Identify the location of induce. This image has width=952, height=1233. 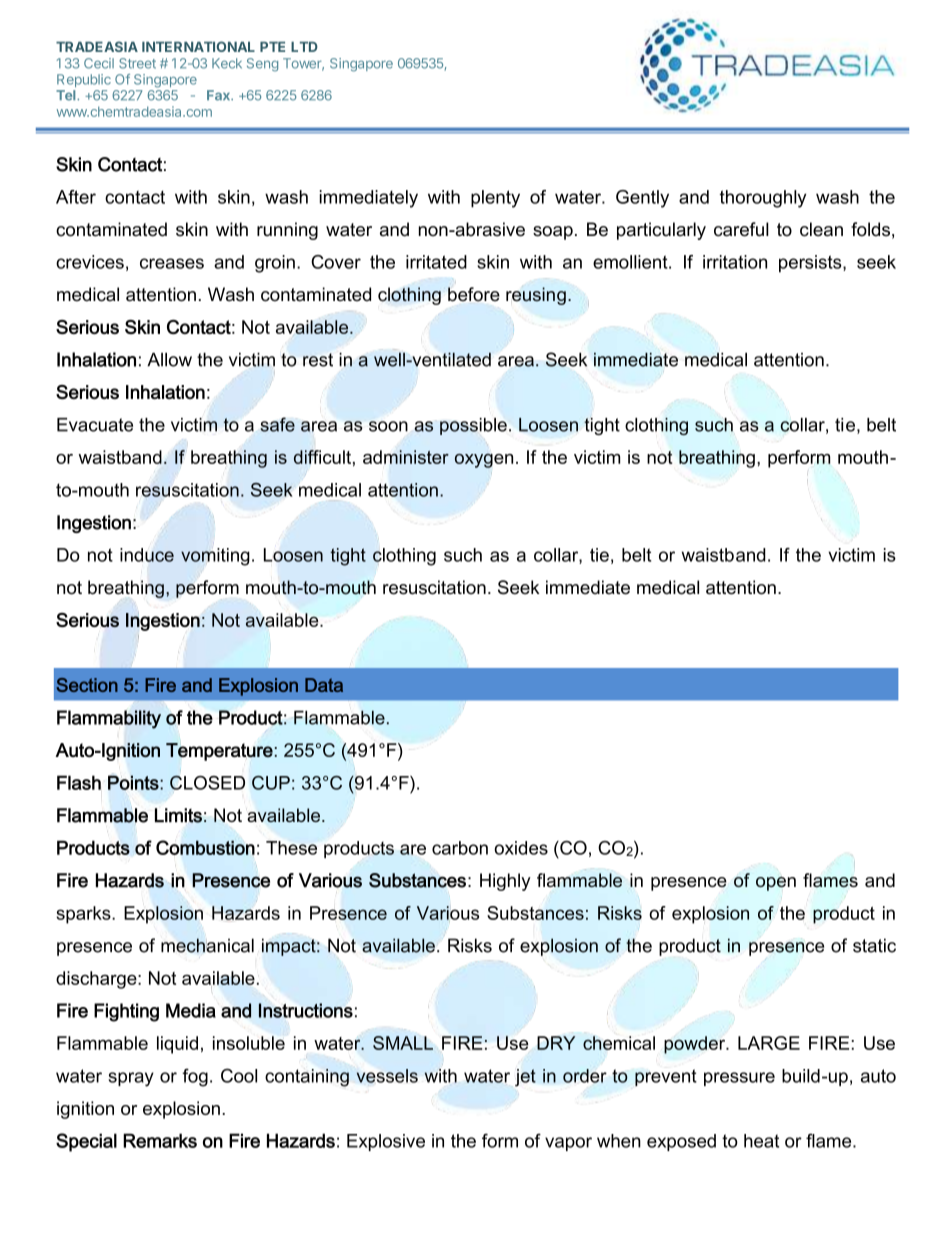
(147, 555).
